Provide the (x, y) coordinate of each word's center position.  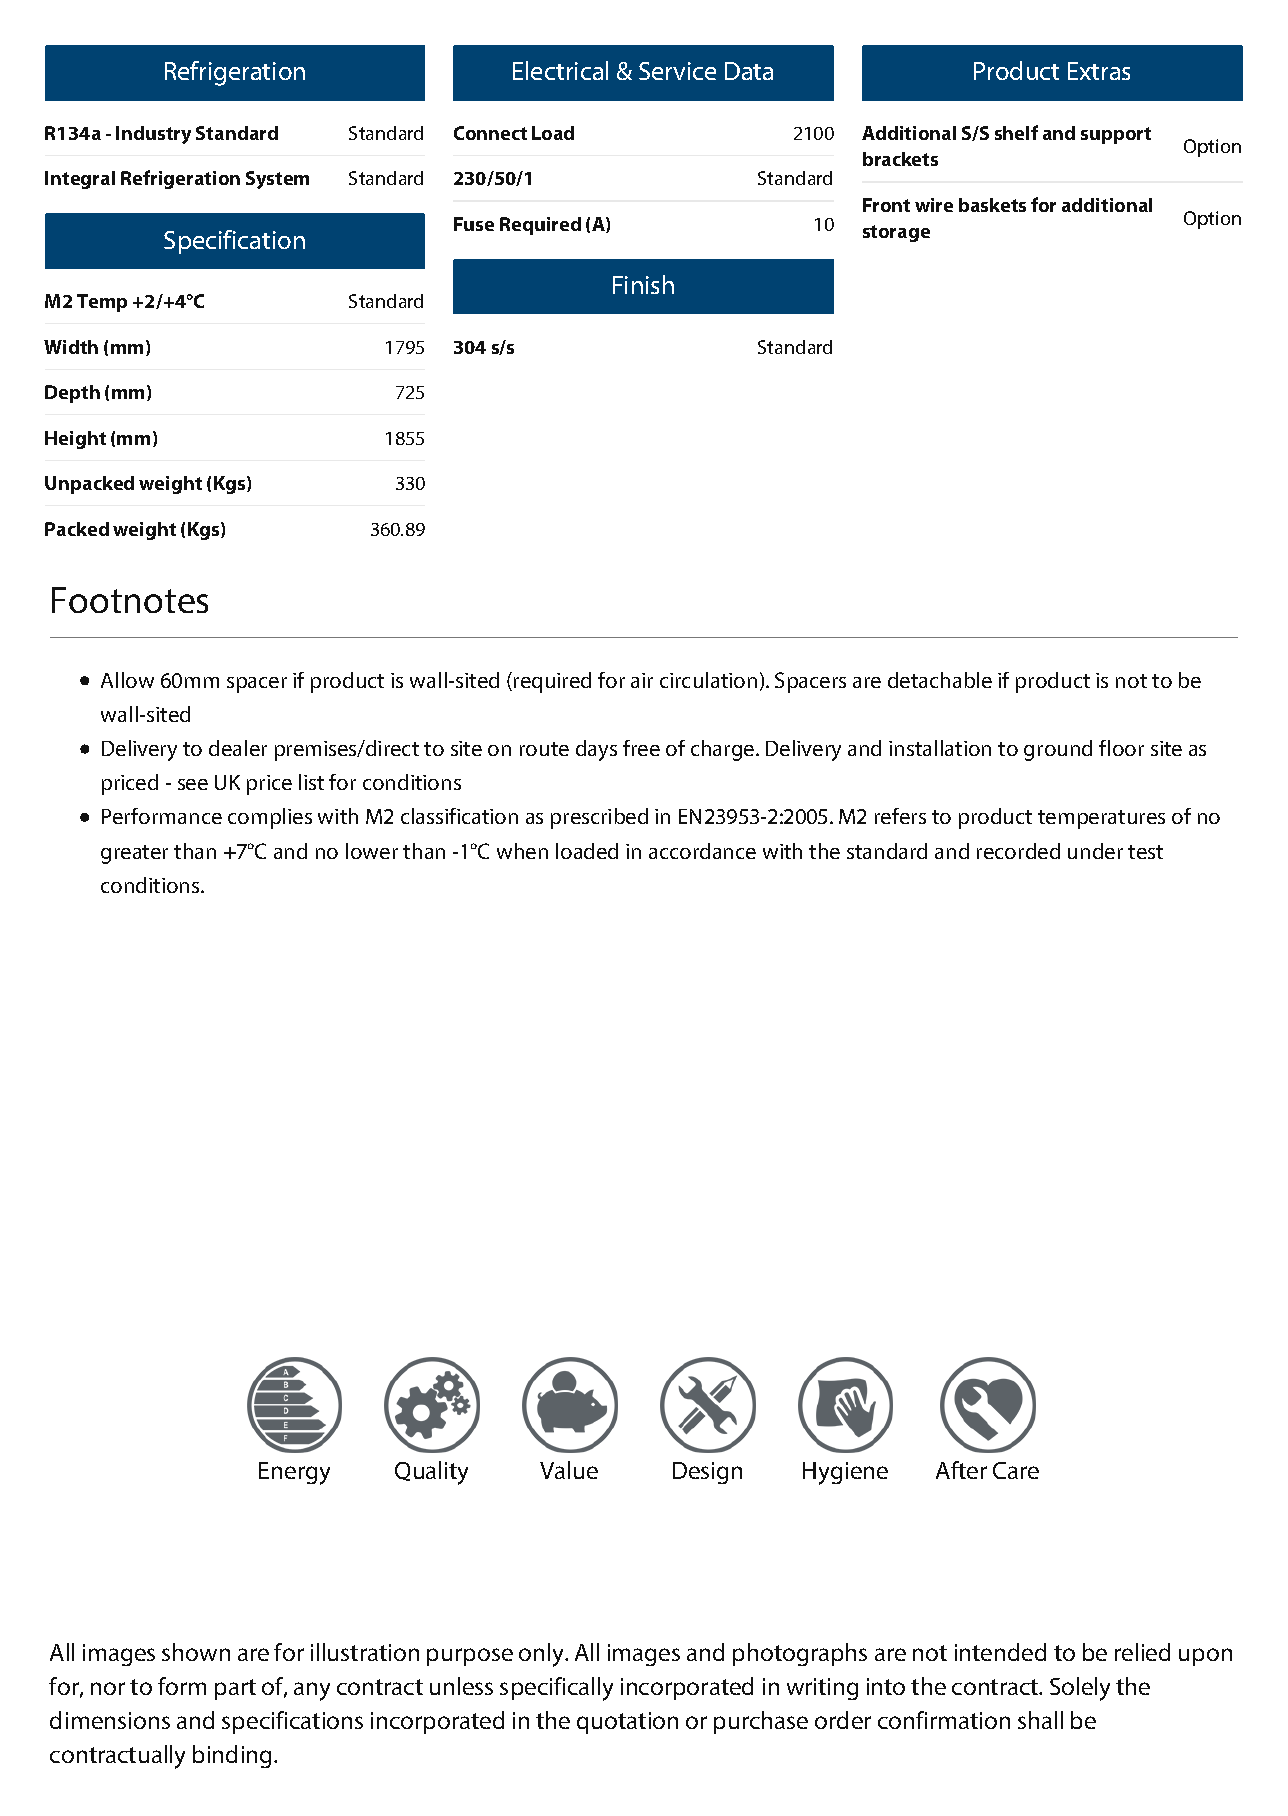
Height (75, 440)
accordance (702, 851)
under (1095, 851)
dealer (238, 748)
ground (1058, 750)
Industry (153, 135)
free (641, 748)
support (1116, 135)
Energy (294, 1473)
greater (134, 854)
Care (1016, 1470)
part (235, 1689)
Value (569, 1470)
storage (896, 233)
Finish (643, 284)
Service (677, 71)
